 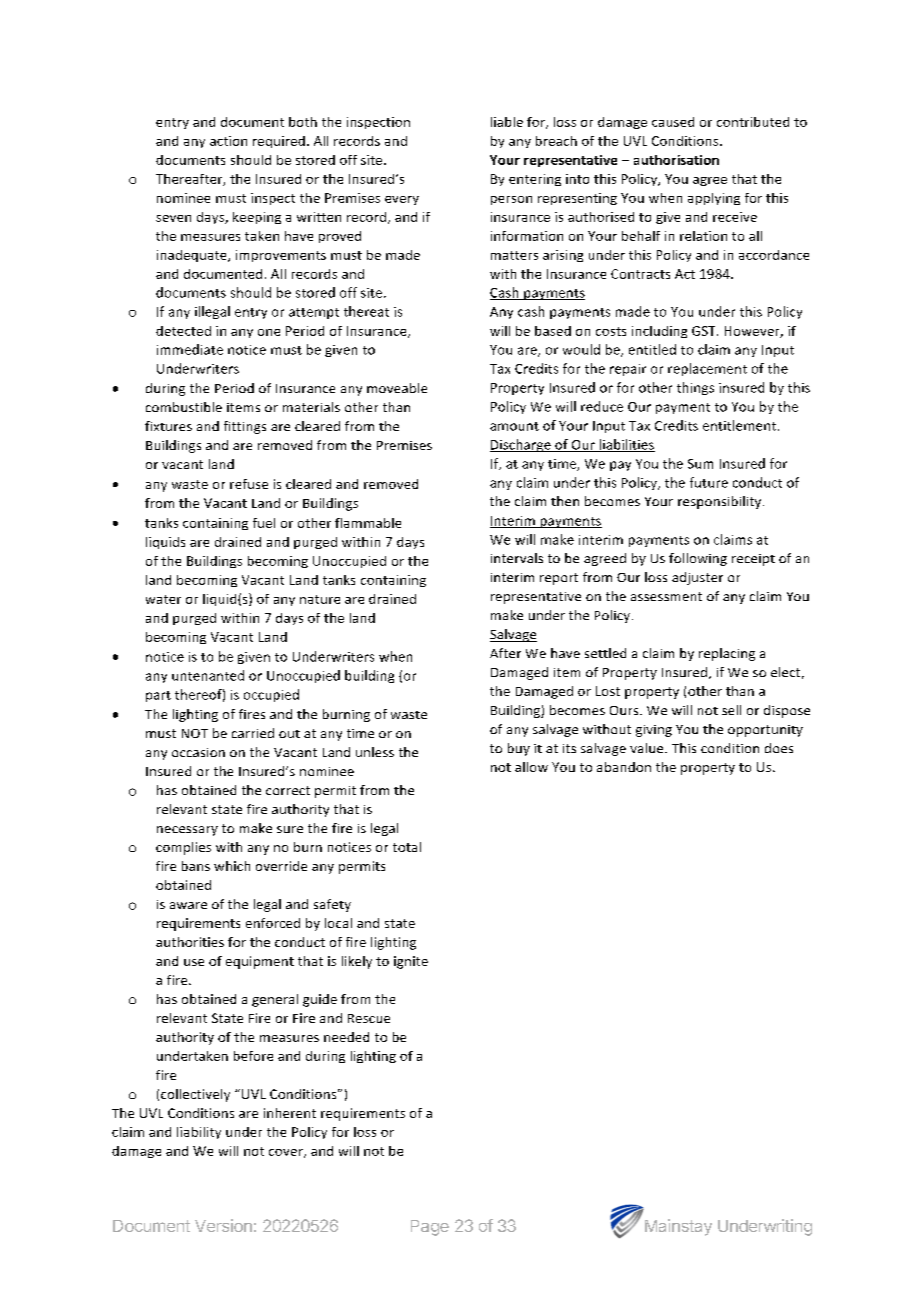 What do you see at coordinates (228, 141) in the screenshot?
I see `action` at bounding box center [228, 141].
